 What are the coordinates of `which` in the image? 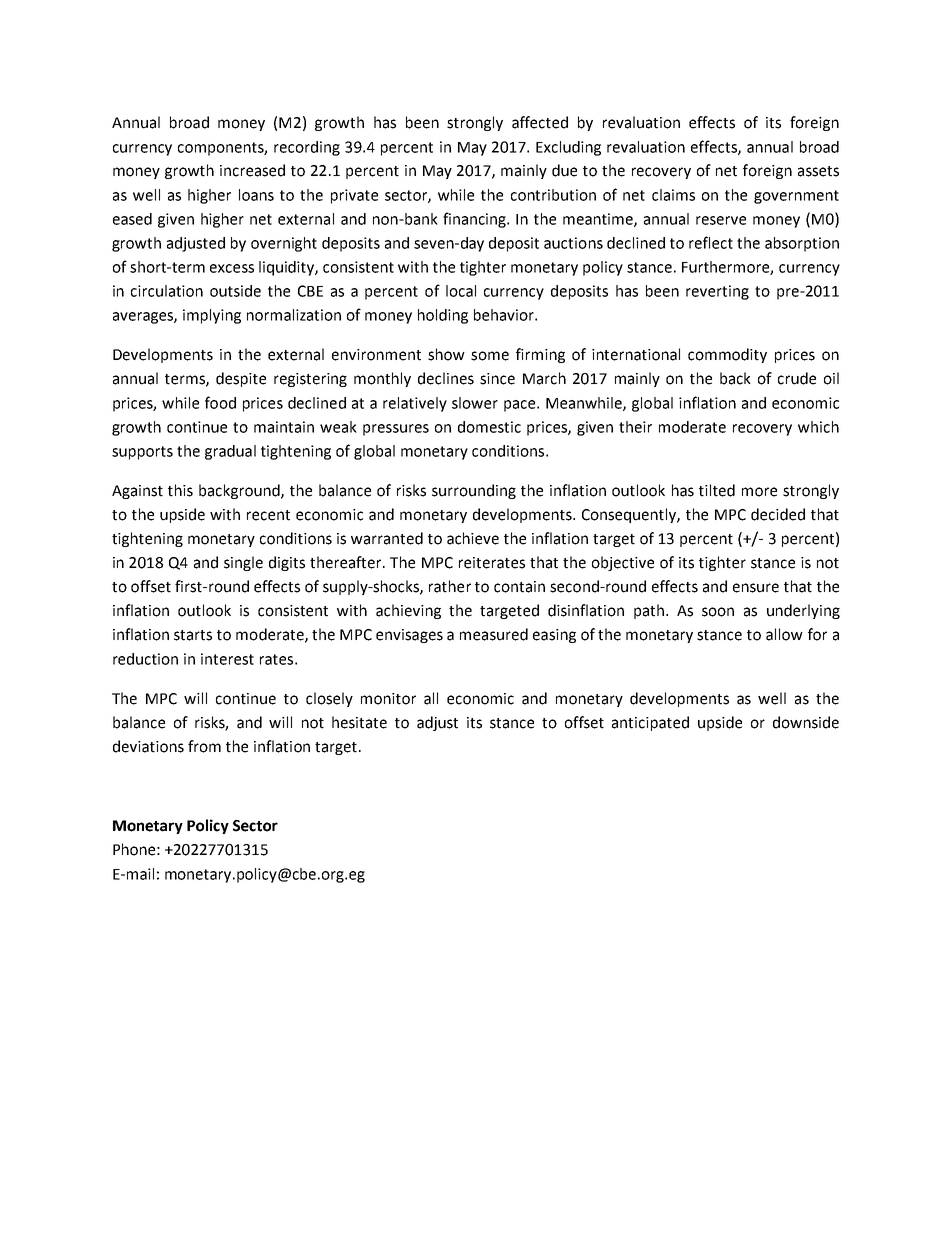 It's located at (818, 427).
